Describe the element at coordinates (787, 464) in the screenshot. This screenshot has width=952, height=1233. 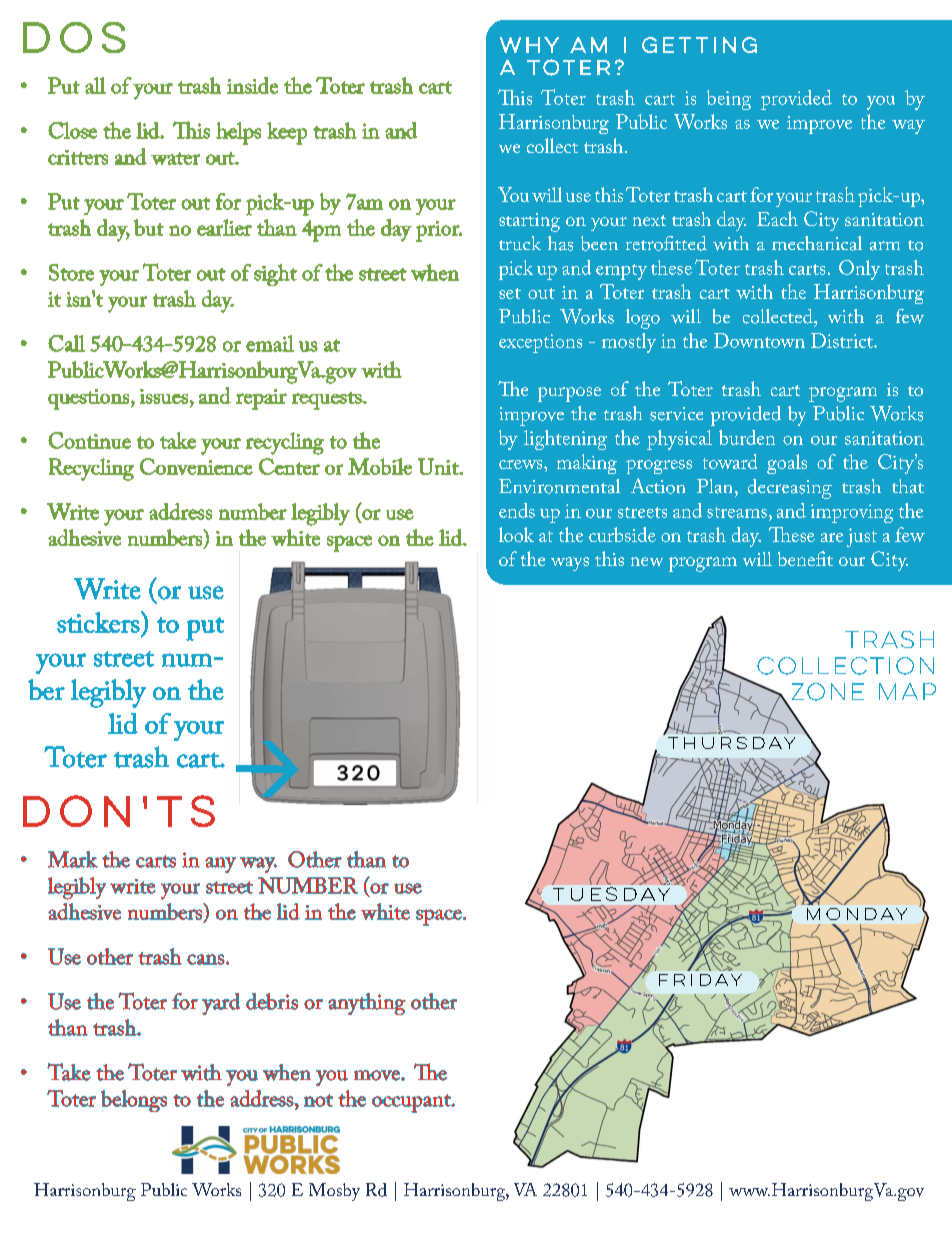
I see `goals` at that location.
